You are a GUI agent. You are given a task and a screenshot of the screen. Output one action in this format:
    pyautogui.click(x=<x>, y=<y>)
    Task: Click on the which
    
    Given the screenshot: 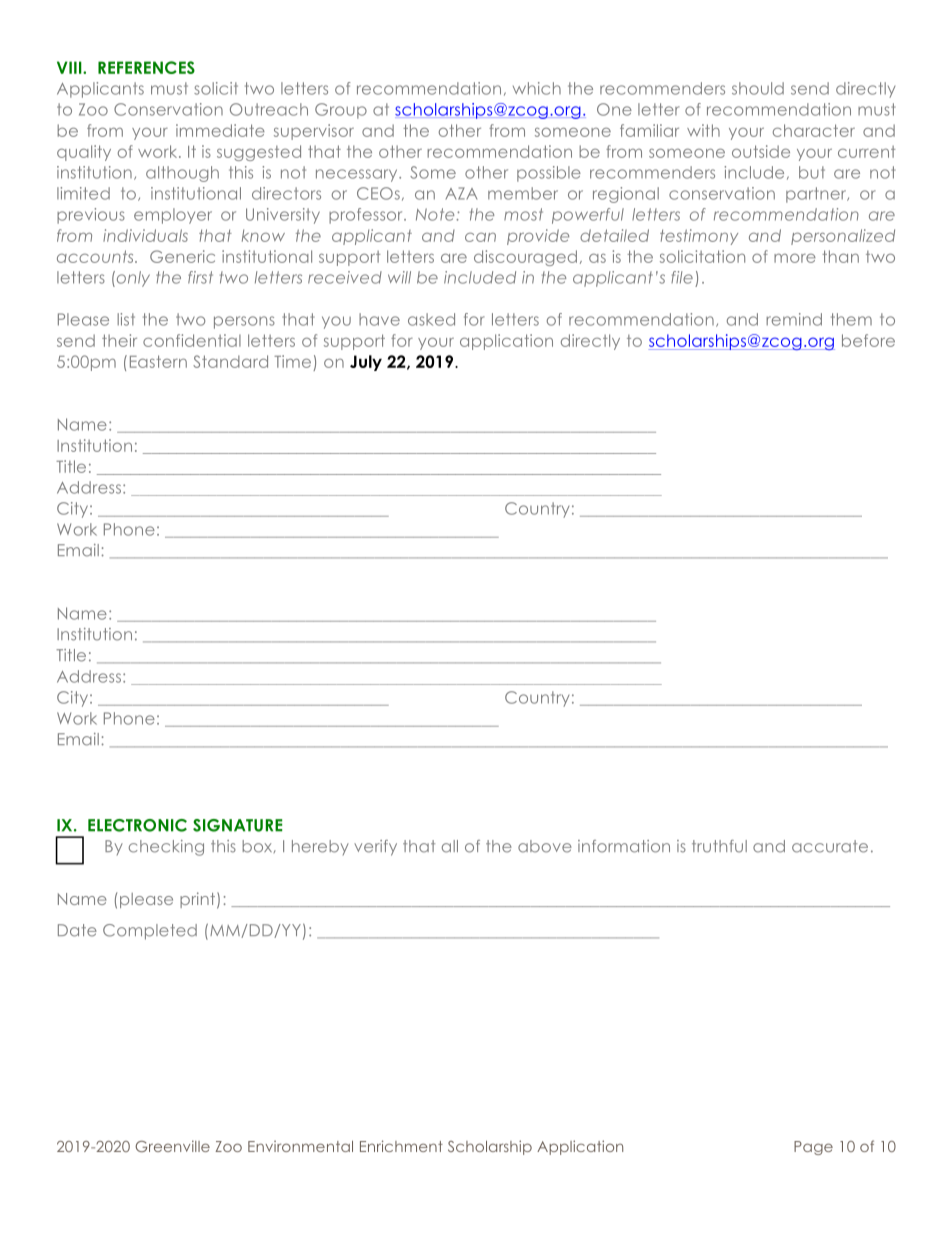 What is the action you would take?
    pyautogui.click(x=537, y=88)
